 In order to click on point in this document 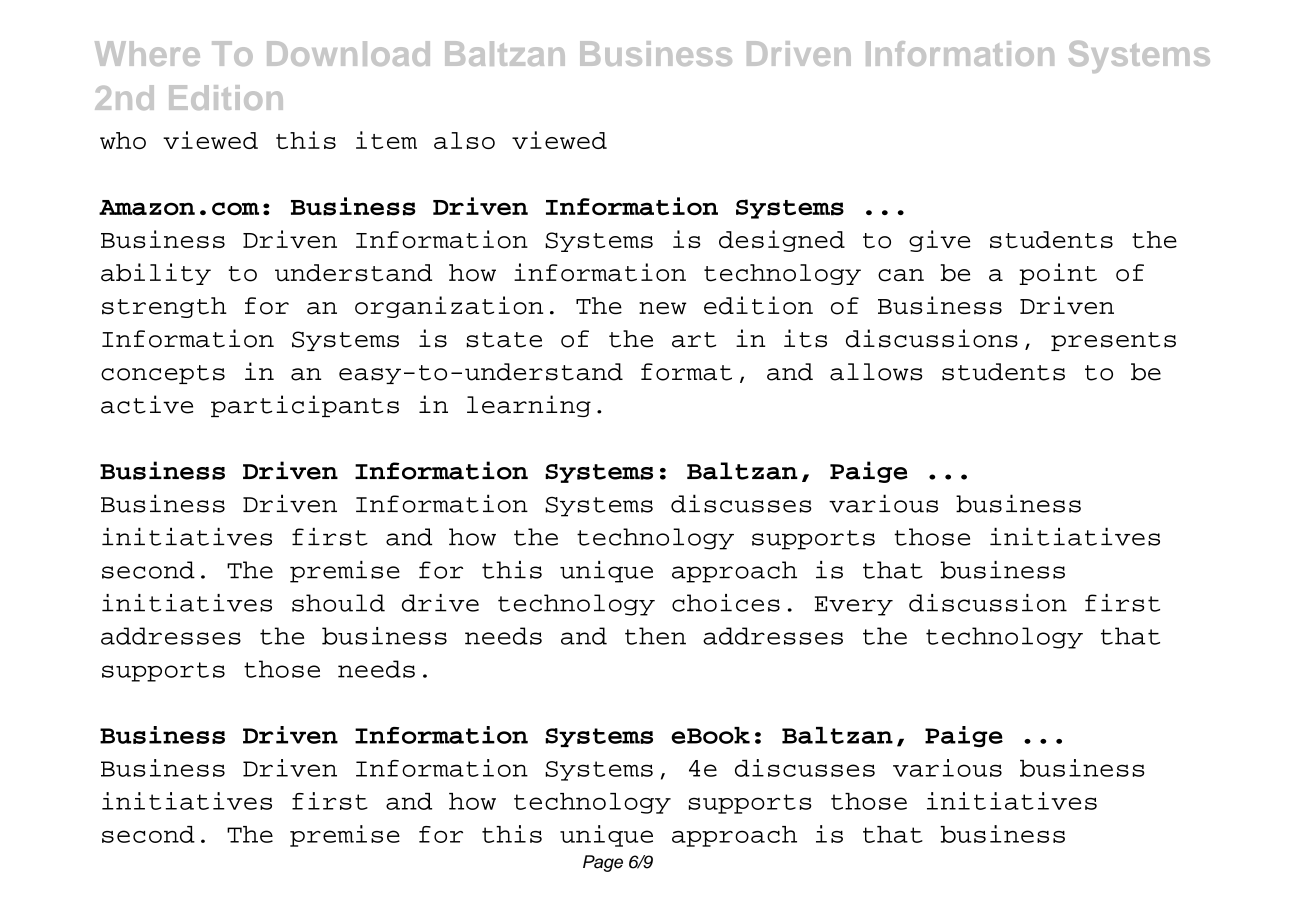, I will do `click(1058, 274)`.
